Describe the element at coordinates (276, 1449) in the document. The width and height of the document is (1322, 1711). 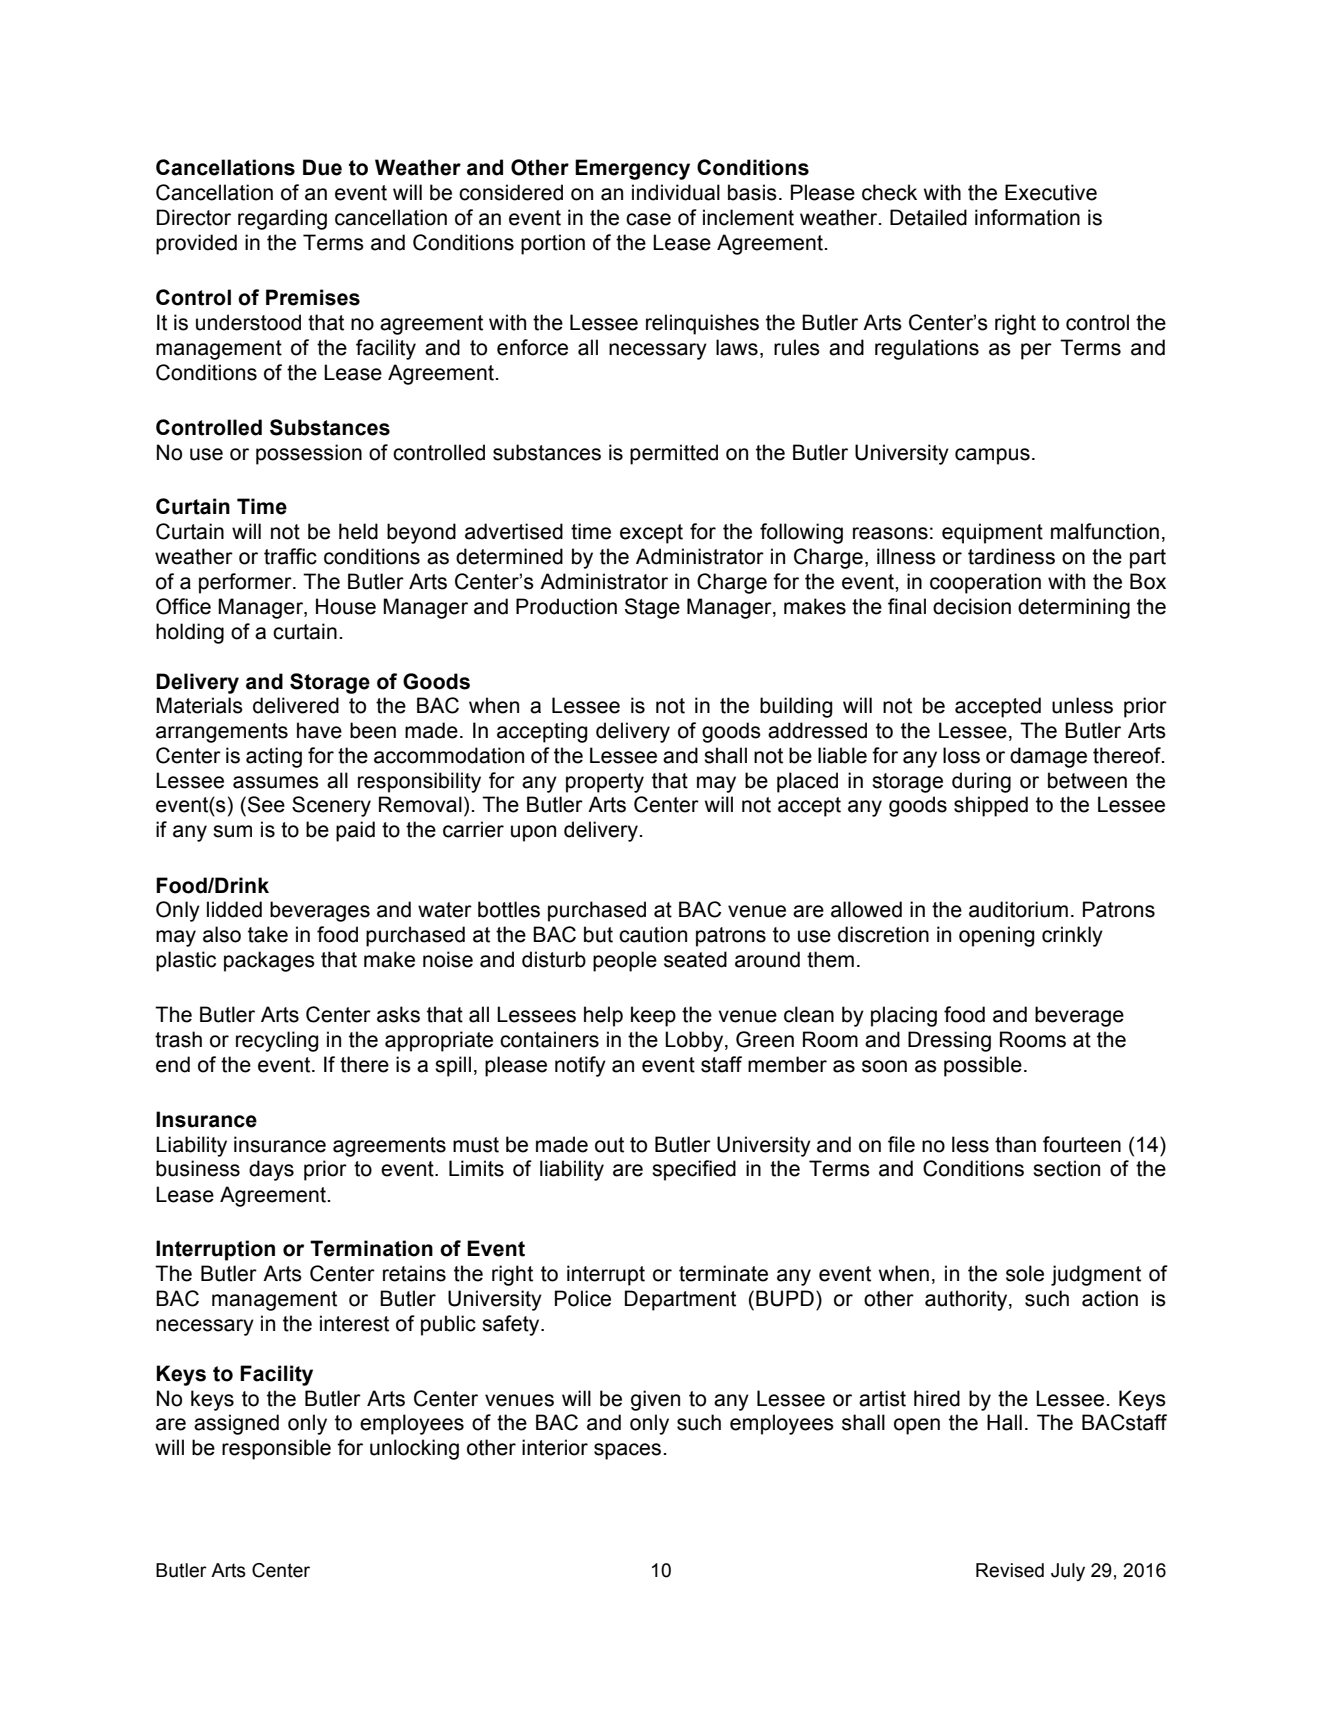
I see `responsible` at that location.
